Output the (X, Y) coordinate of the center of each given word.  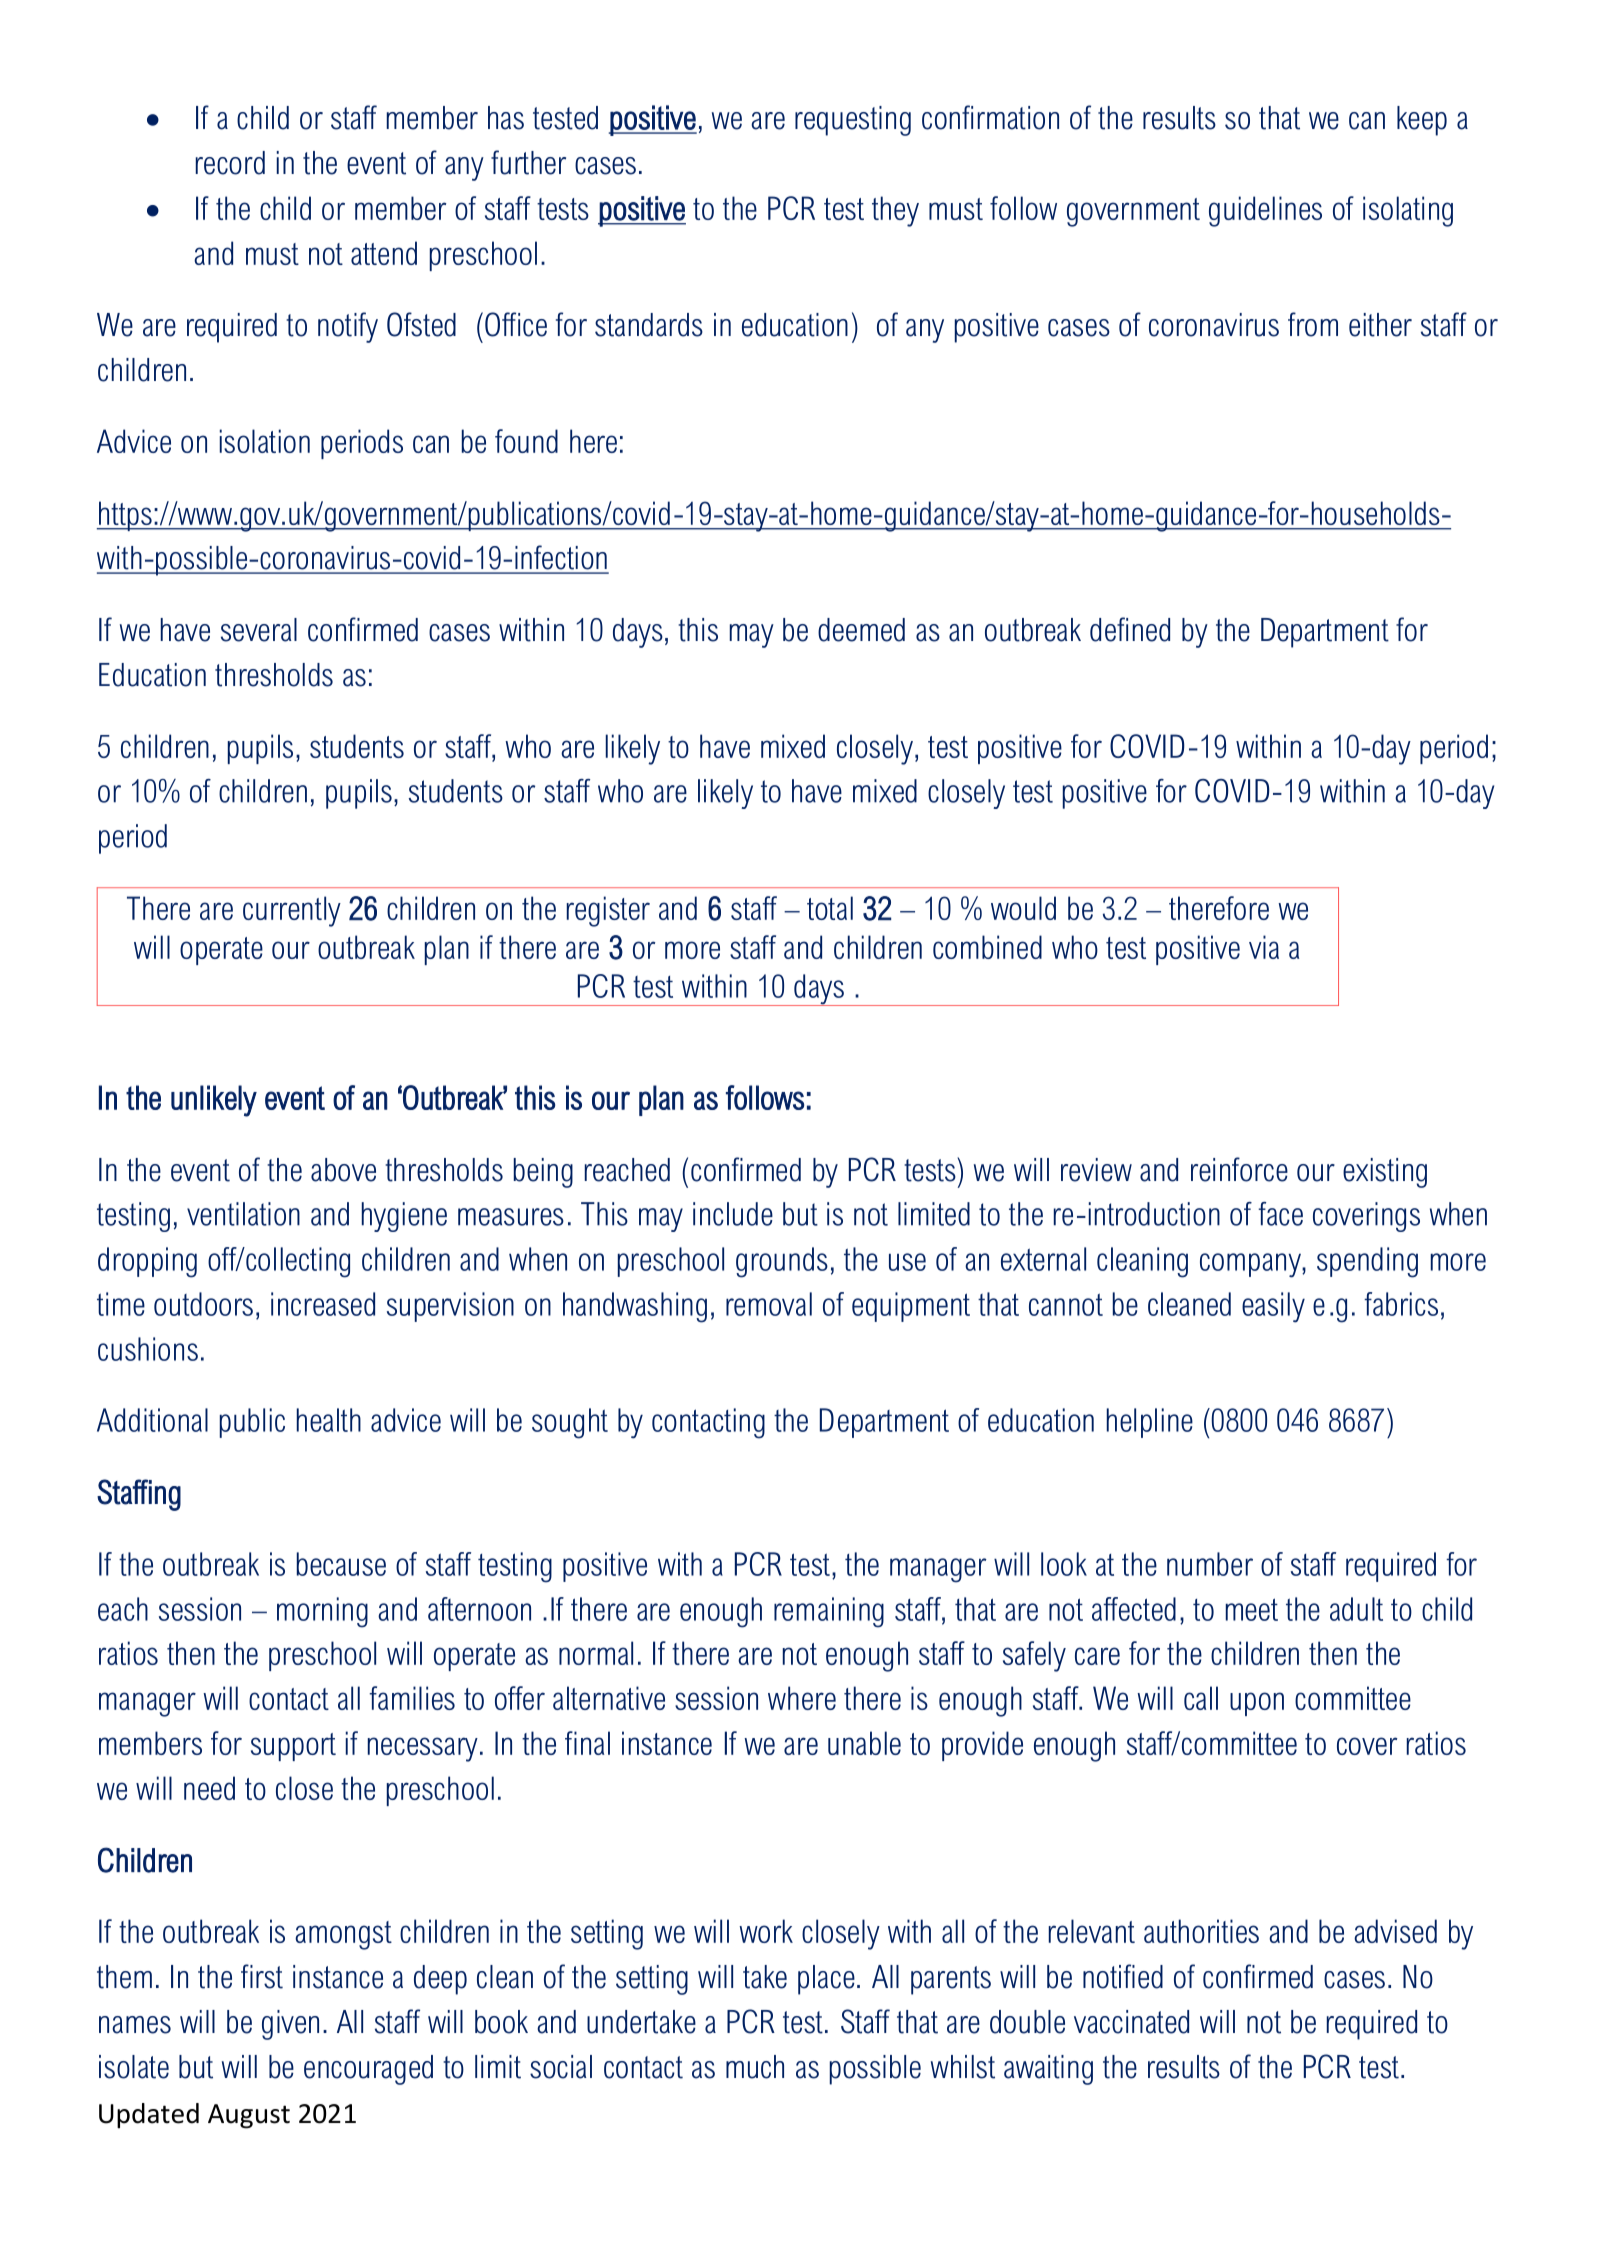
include (733, 1214)
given (290, 2025)
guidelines (1265, 211)
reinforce (1239, 1169)
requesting (853, 121)
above (343, 1170)
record (230, 163)
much (755, 2067)
